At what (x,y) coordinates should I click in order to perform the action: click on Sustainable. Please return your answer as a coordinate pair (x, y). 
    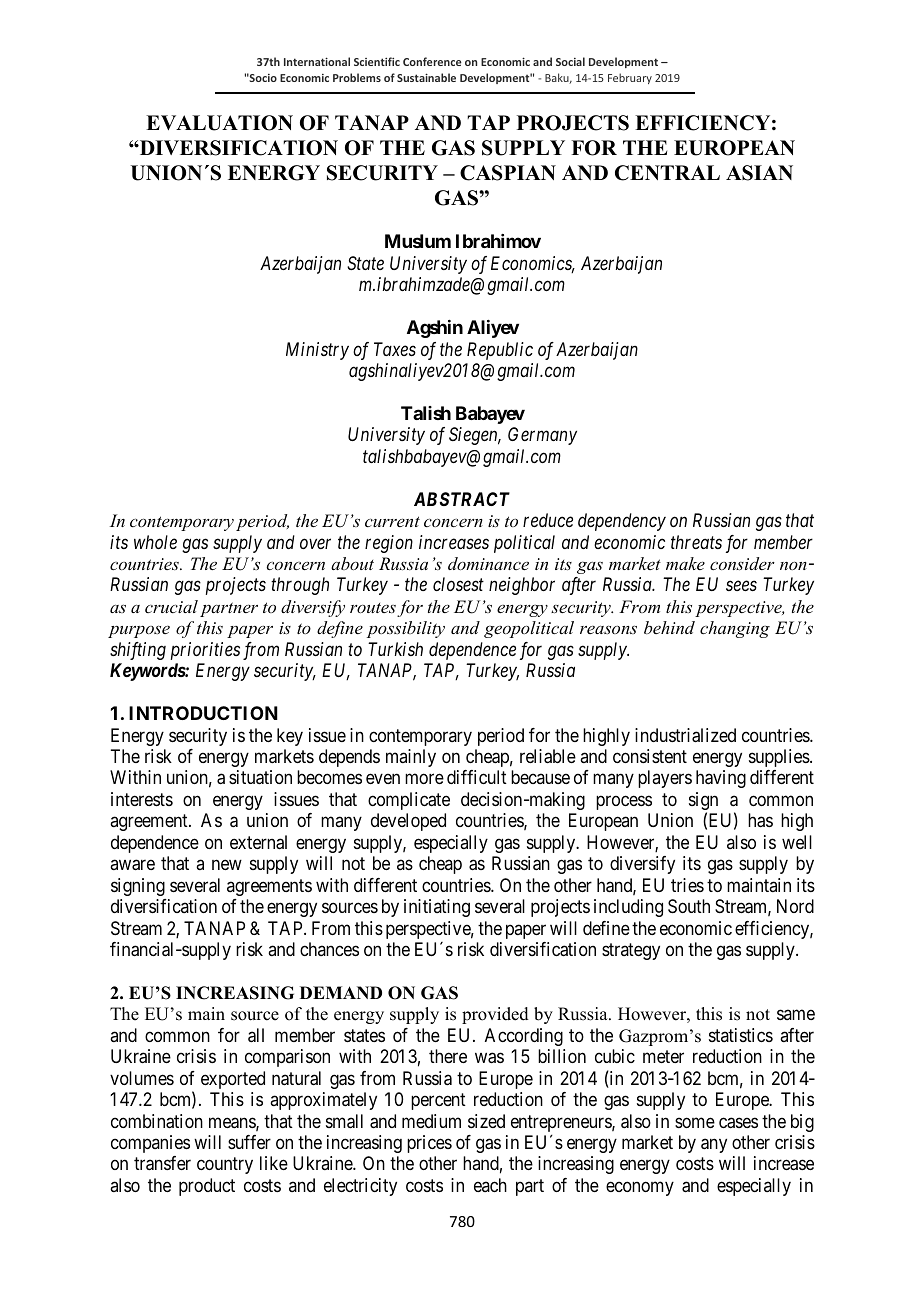
    Looking at the image, I should click on (426, 77).
